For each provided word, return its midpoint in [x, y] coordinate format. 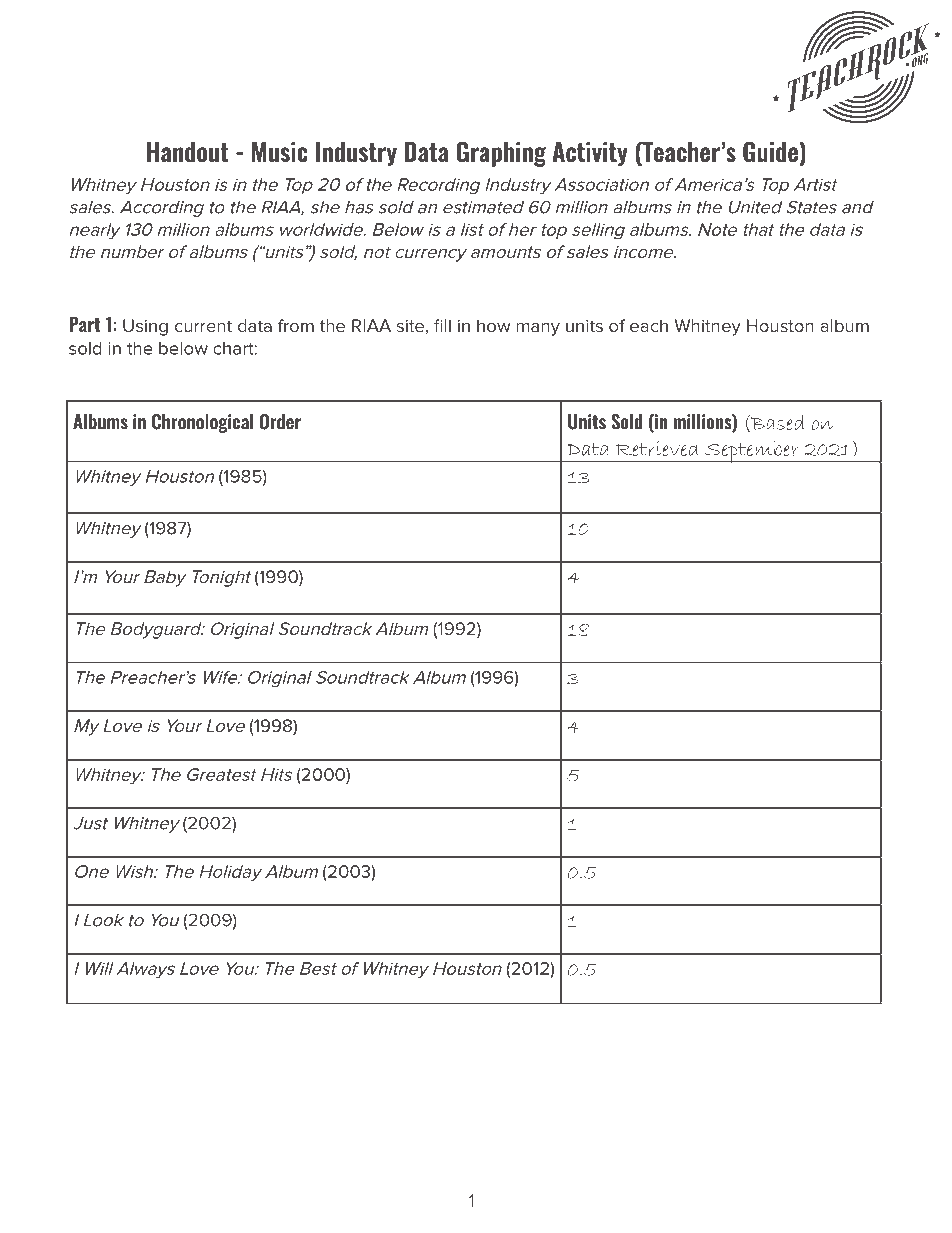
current [203, 326]
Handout [187, 152]
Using [145, 327]
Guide [771, 153]
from [296, 325]
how [494, 325]
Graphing [501, 154]
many [538, 329]
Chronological [202, 423]
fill [442, 325]
